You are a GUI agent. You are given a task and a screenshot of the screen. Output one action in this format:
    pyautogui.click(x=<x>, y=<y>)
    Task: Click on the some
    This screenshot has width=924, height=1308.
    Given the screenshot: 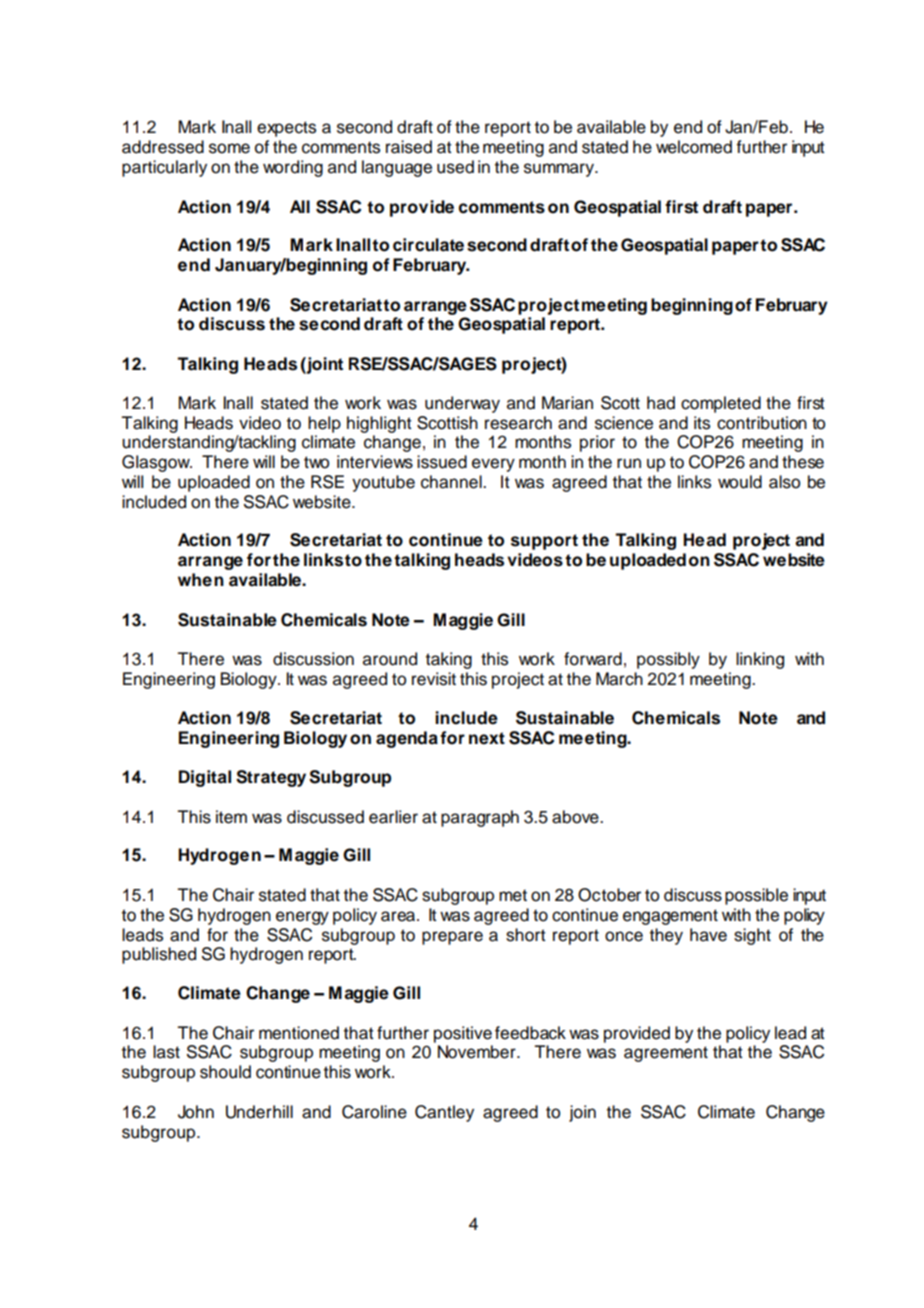 What is the action you would take?
    pyautogui.click(x=229, y=148)
